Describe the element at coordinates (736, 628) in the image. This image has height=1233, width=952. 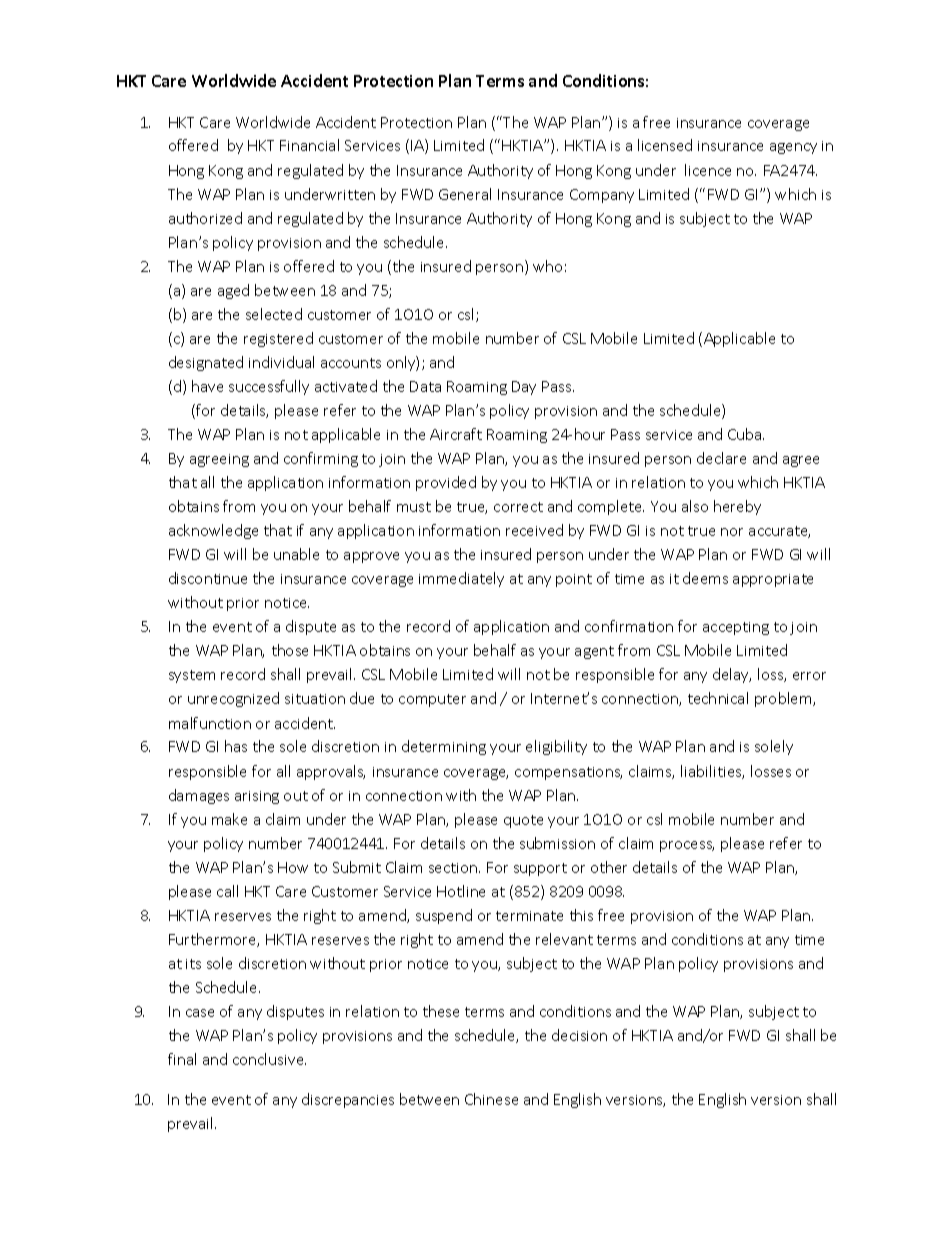
I see `accepting` at that location.
